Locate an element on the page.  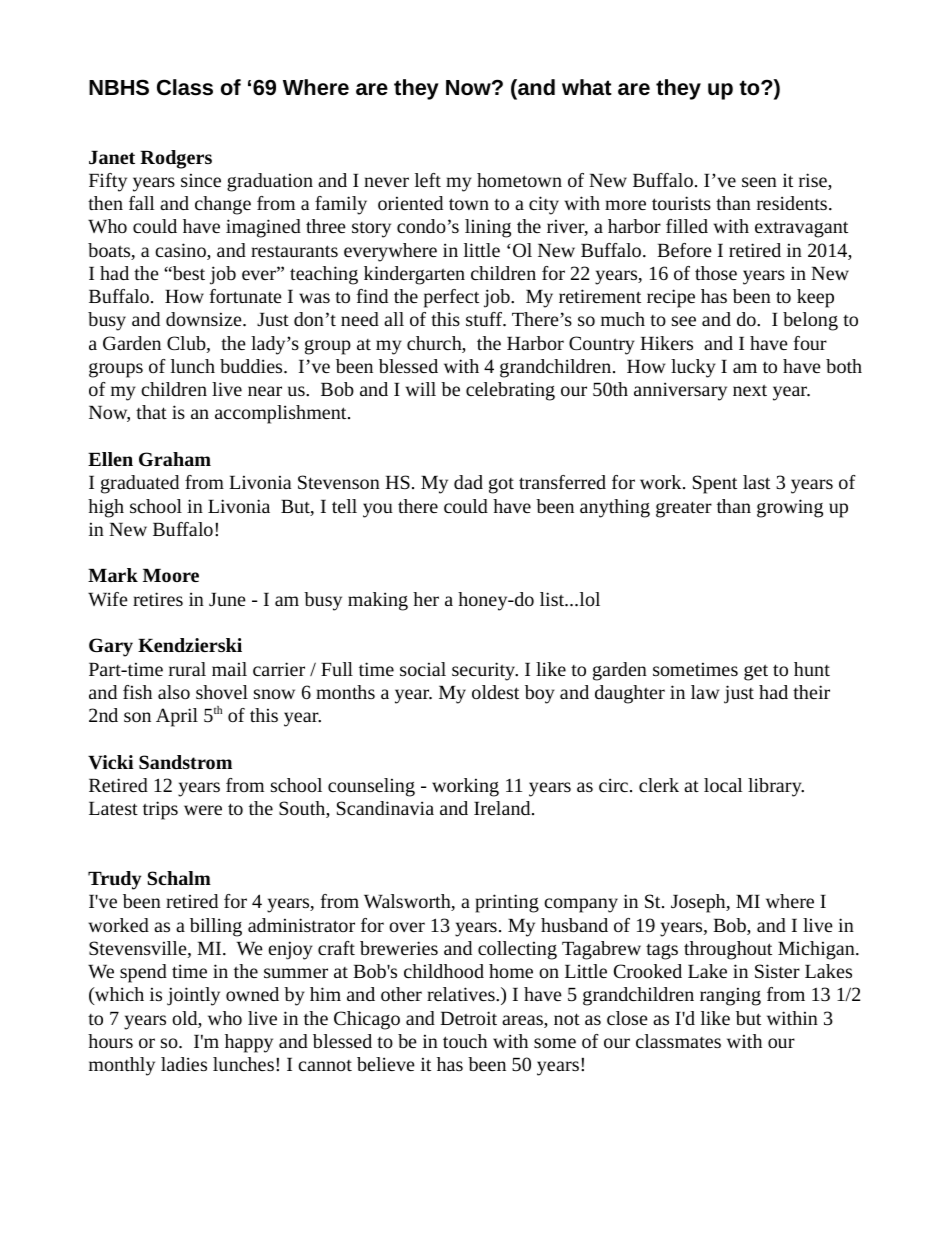
seen is located at coordinates (759, 182).
